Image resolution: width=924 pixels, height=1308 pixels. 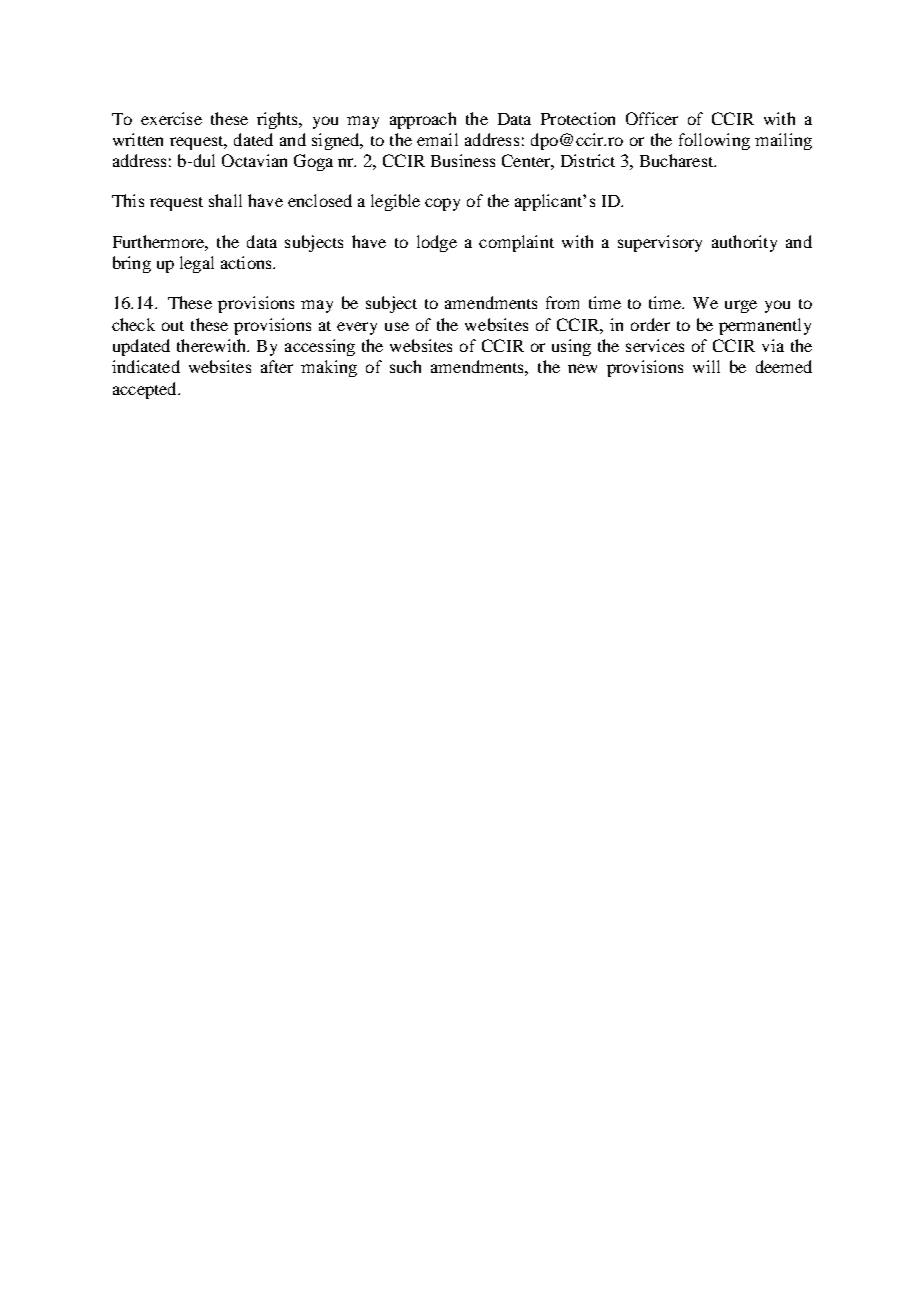 What do you see at coordinates (146, 390) in the image?
I see `accepted` at bounding box center [146, 390].
